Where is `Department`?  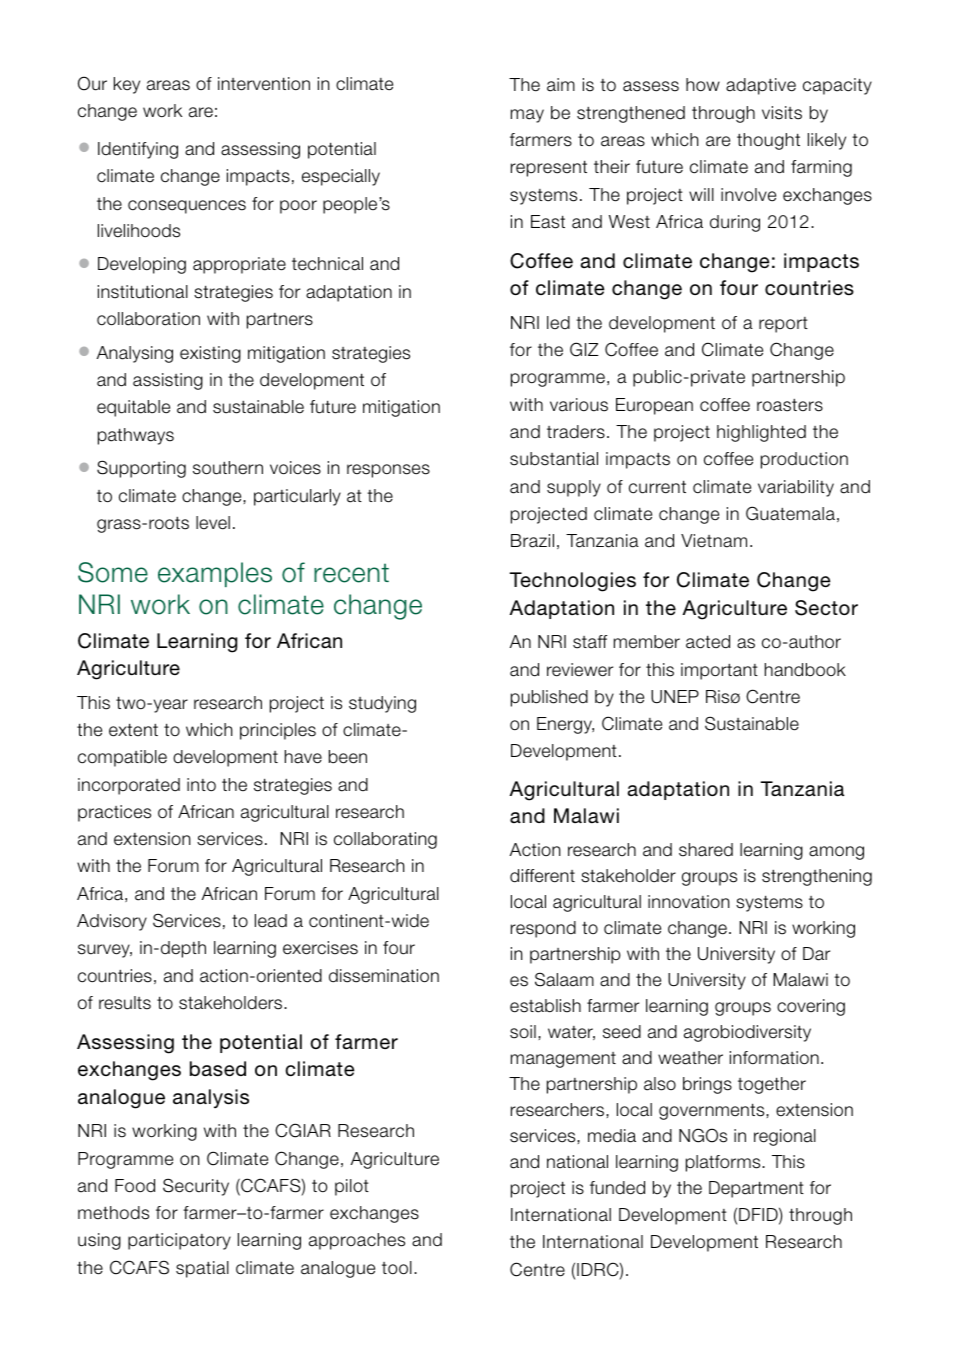
Department is located at coordinates (756, 1189).
